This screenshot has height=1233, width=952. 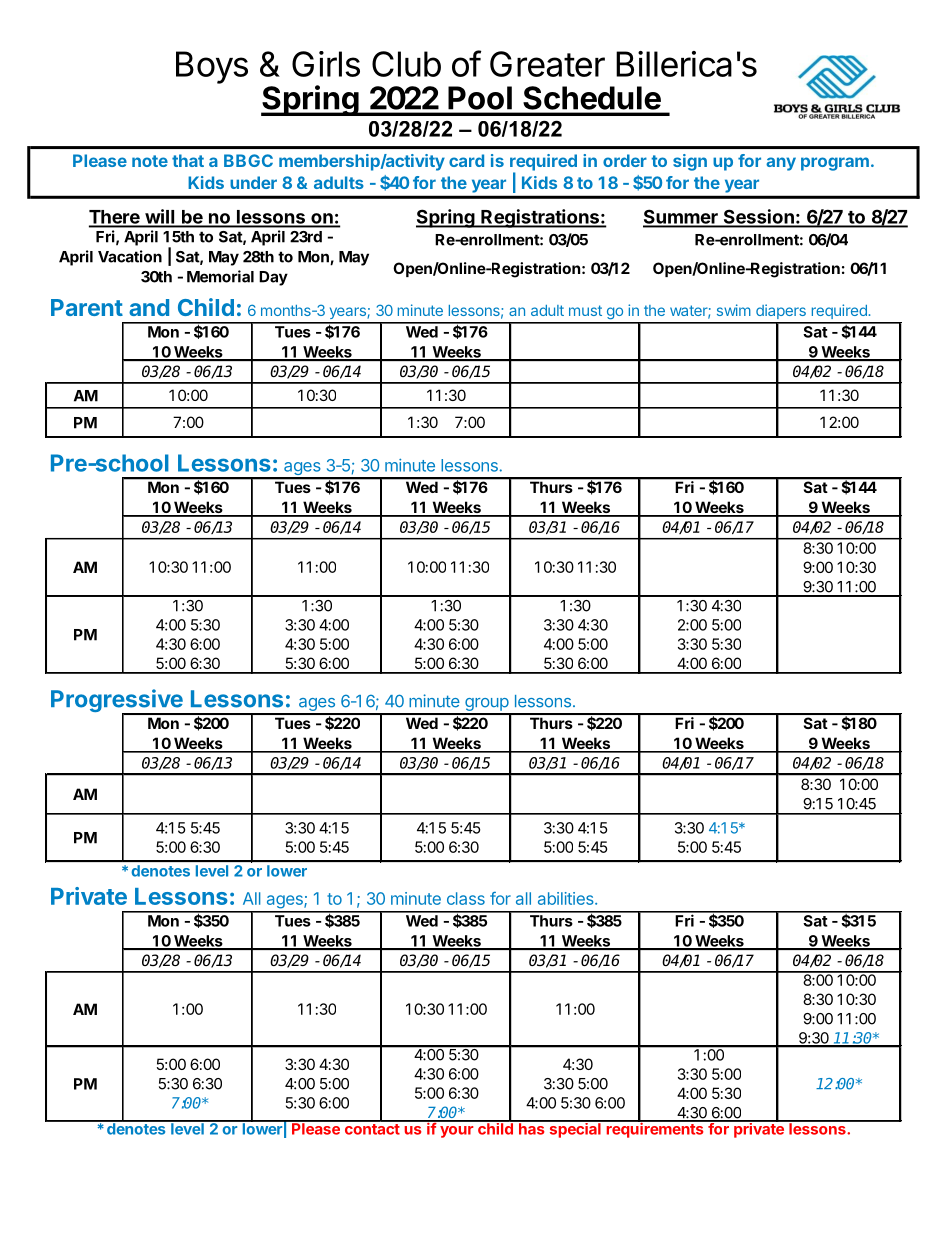 What do you see at coordinates (734, 310) in the screenshot?
I see `swim` at bounding box center [734, 310].
